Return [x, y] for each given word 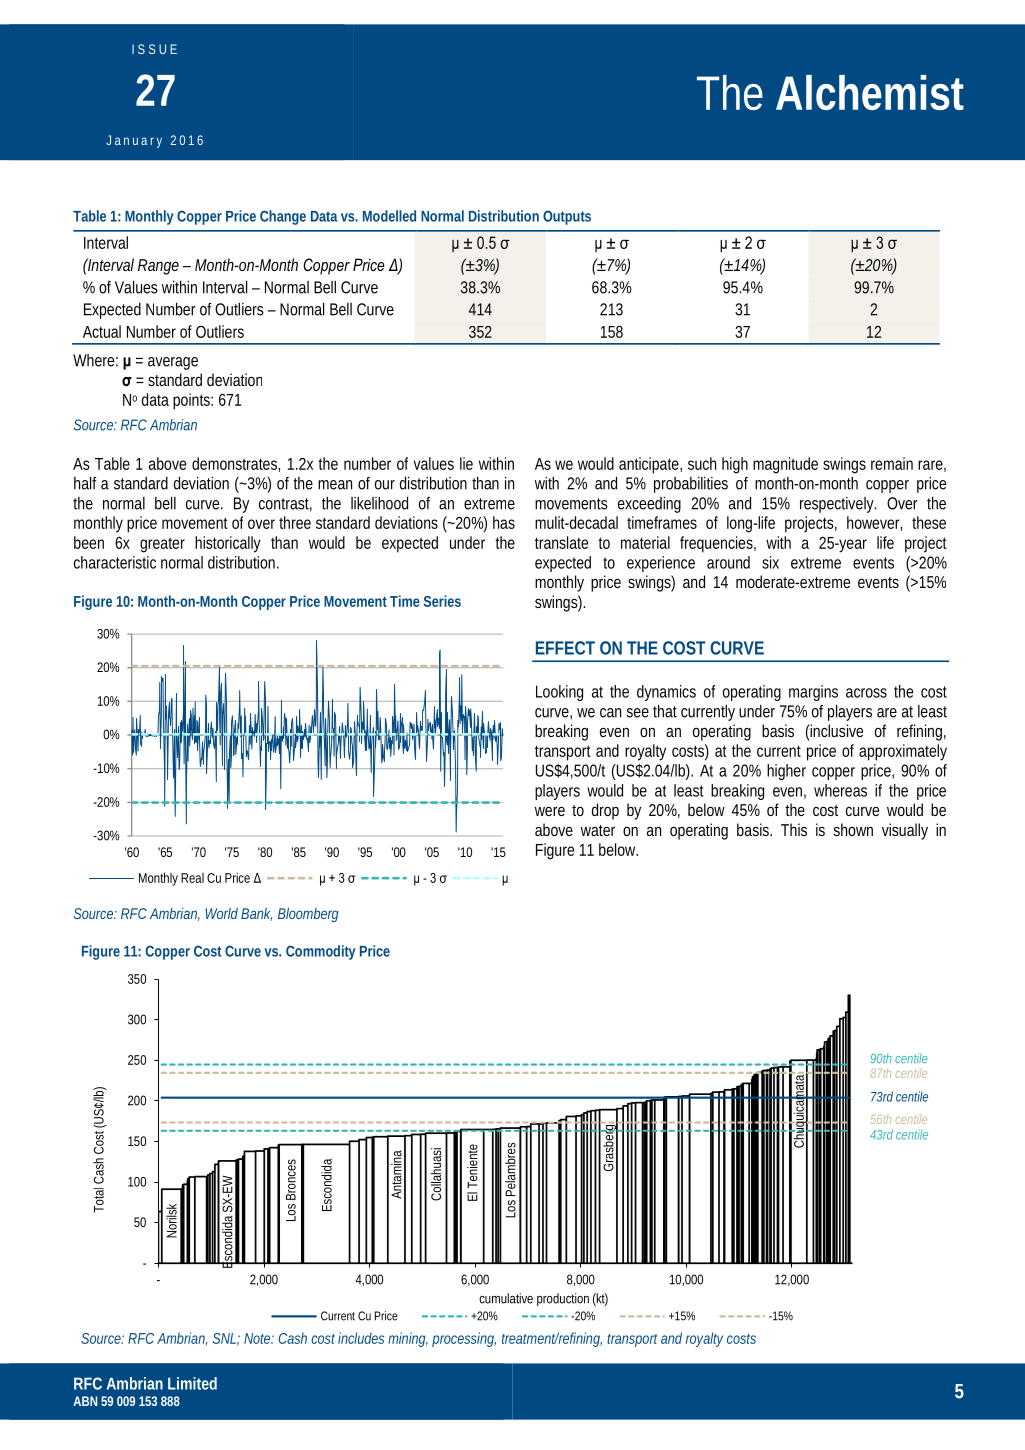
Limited [192, 1383]
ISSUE [154, 49]
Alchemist [870, 92]
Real [192, 878]
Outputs [567, 217]
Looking [559, 693]
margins [813, 693]
